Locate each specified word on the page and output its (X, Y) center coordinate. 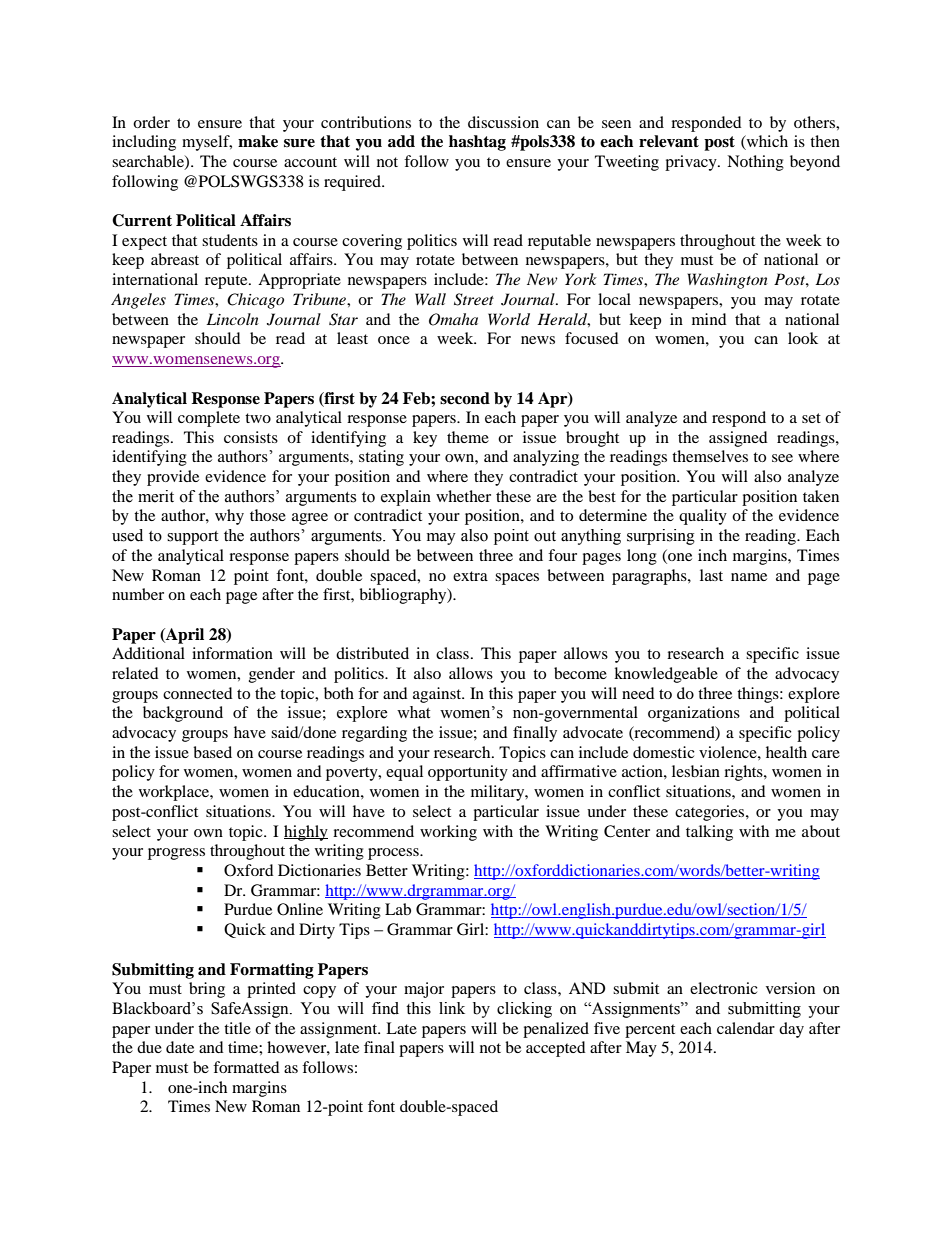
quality (703, 517)
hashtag (477, 143)
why (229, 517)
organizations (694, 714)
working (448, 833)
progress (176, 854)
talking (709, 833)
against (438, 695)
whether (463, 496)
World (509, 319)
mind (709, 319)
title (237, 1028)
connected (198, 693)
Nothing (755, 163)
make (258, 141)
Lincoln (232, 319)
